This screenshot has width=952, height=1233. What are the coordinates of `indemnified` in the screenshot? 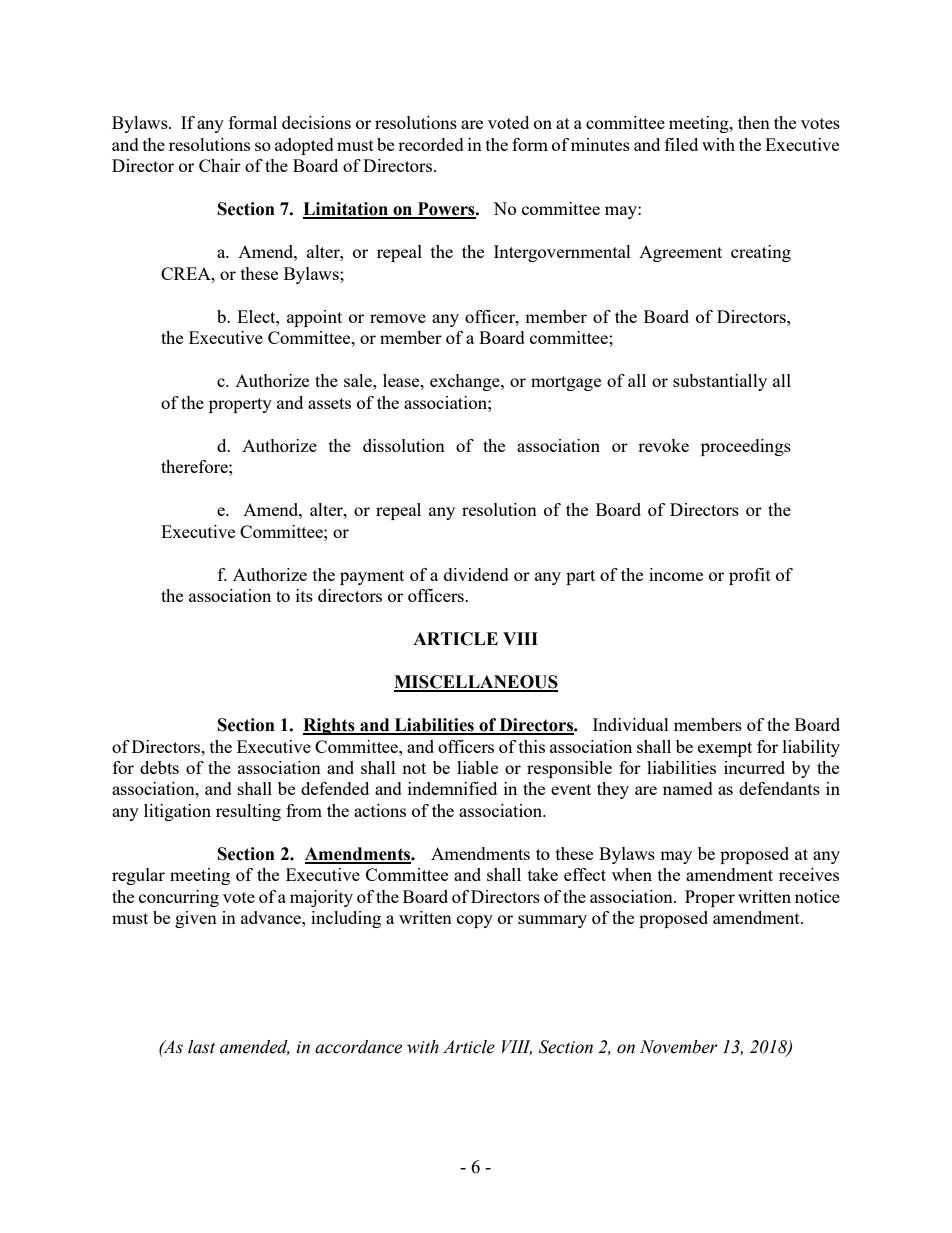 It's located at (452, 788).
